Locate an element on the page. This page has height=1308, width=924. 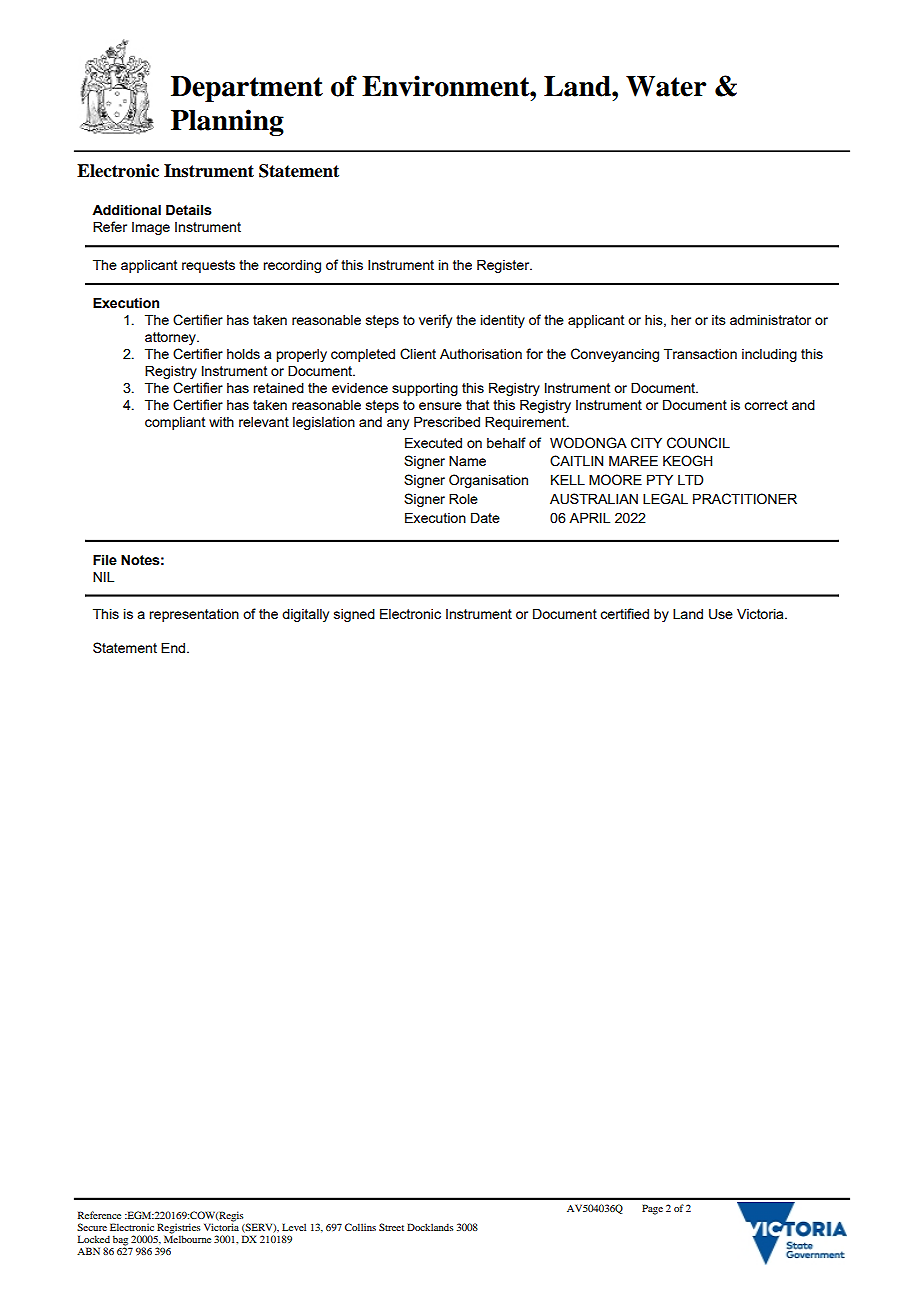
signed is located at coordinates (354, 615).
